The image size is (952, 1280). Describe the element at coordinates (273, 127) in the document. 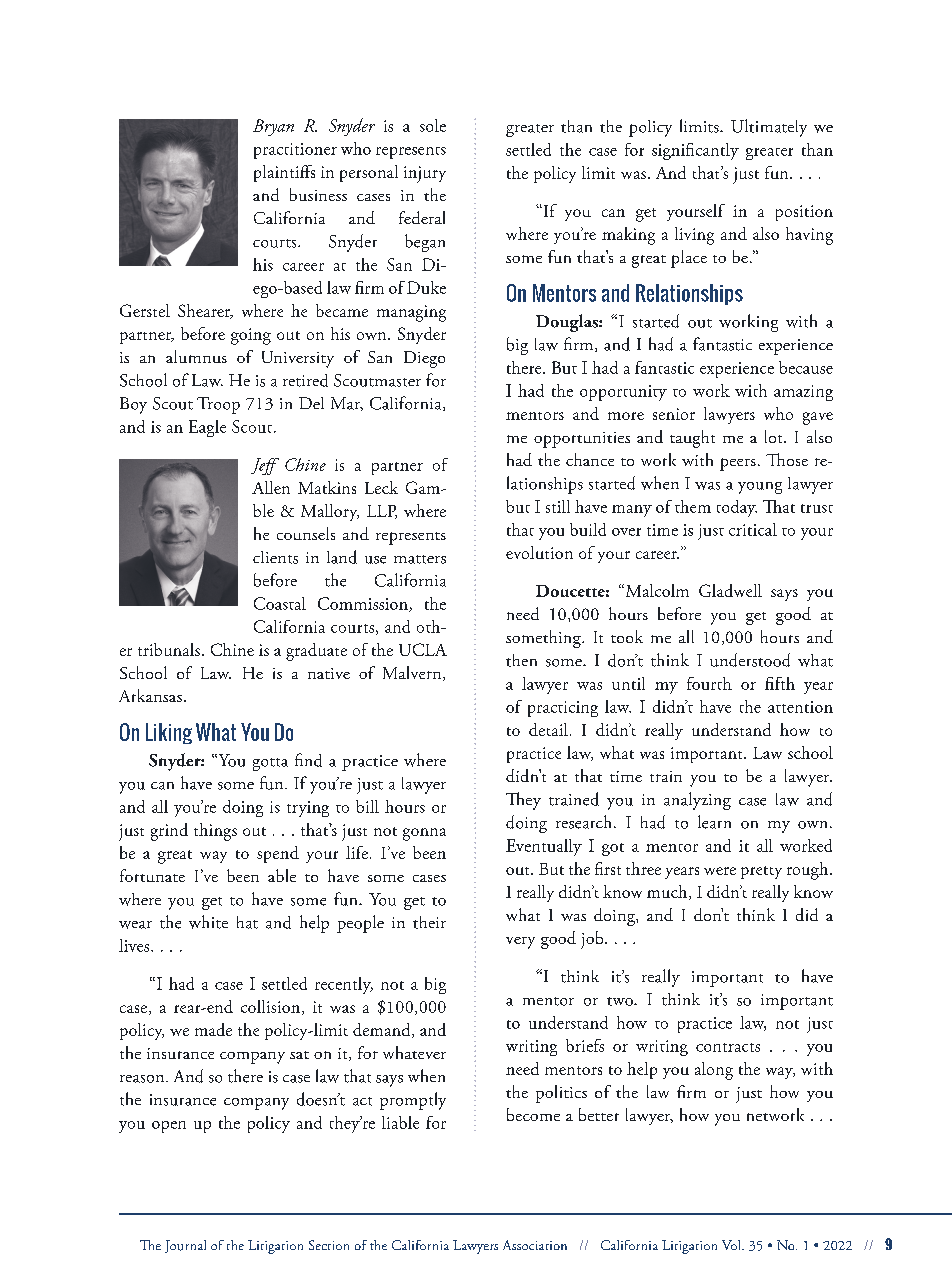

I see `Bryan` at that location.
